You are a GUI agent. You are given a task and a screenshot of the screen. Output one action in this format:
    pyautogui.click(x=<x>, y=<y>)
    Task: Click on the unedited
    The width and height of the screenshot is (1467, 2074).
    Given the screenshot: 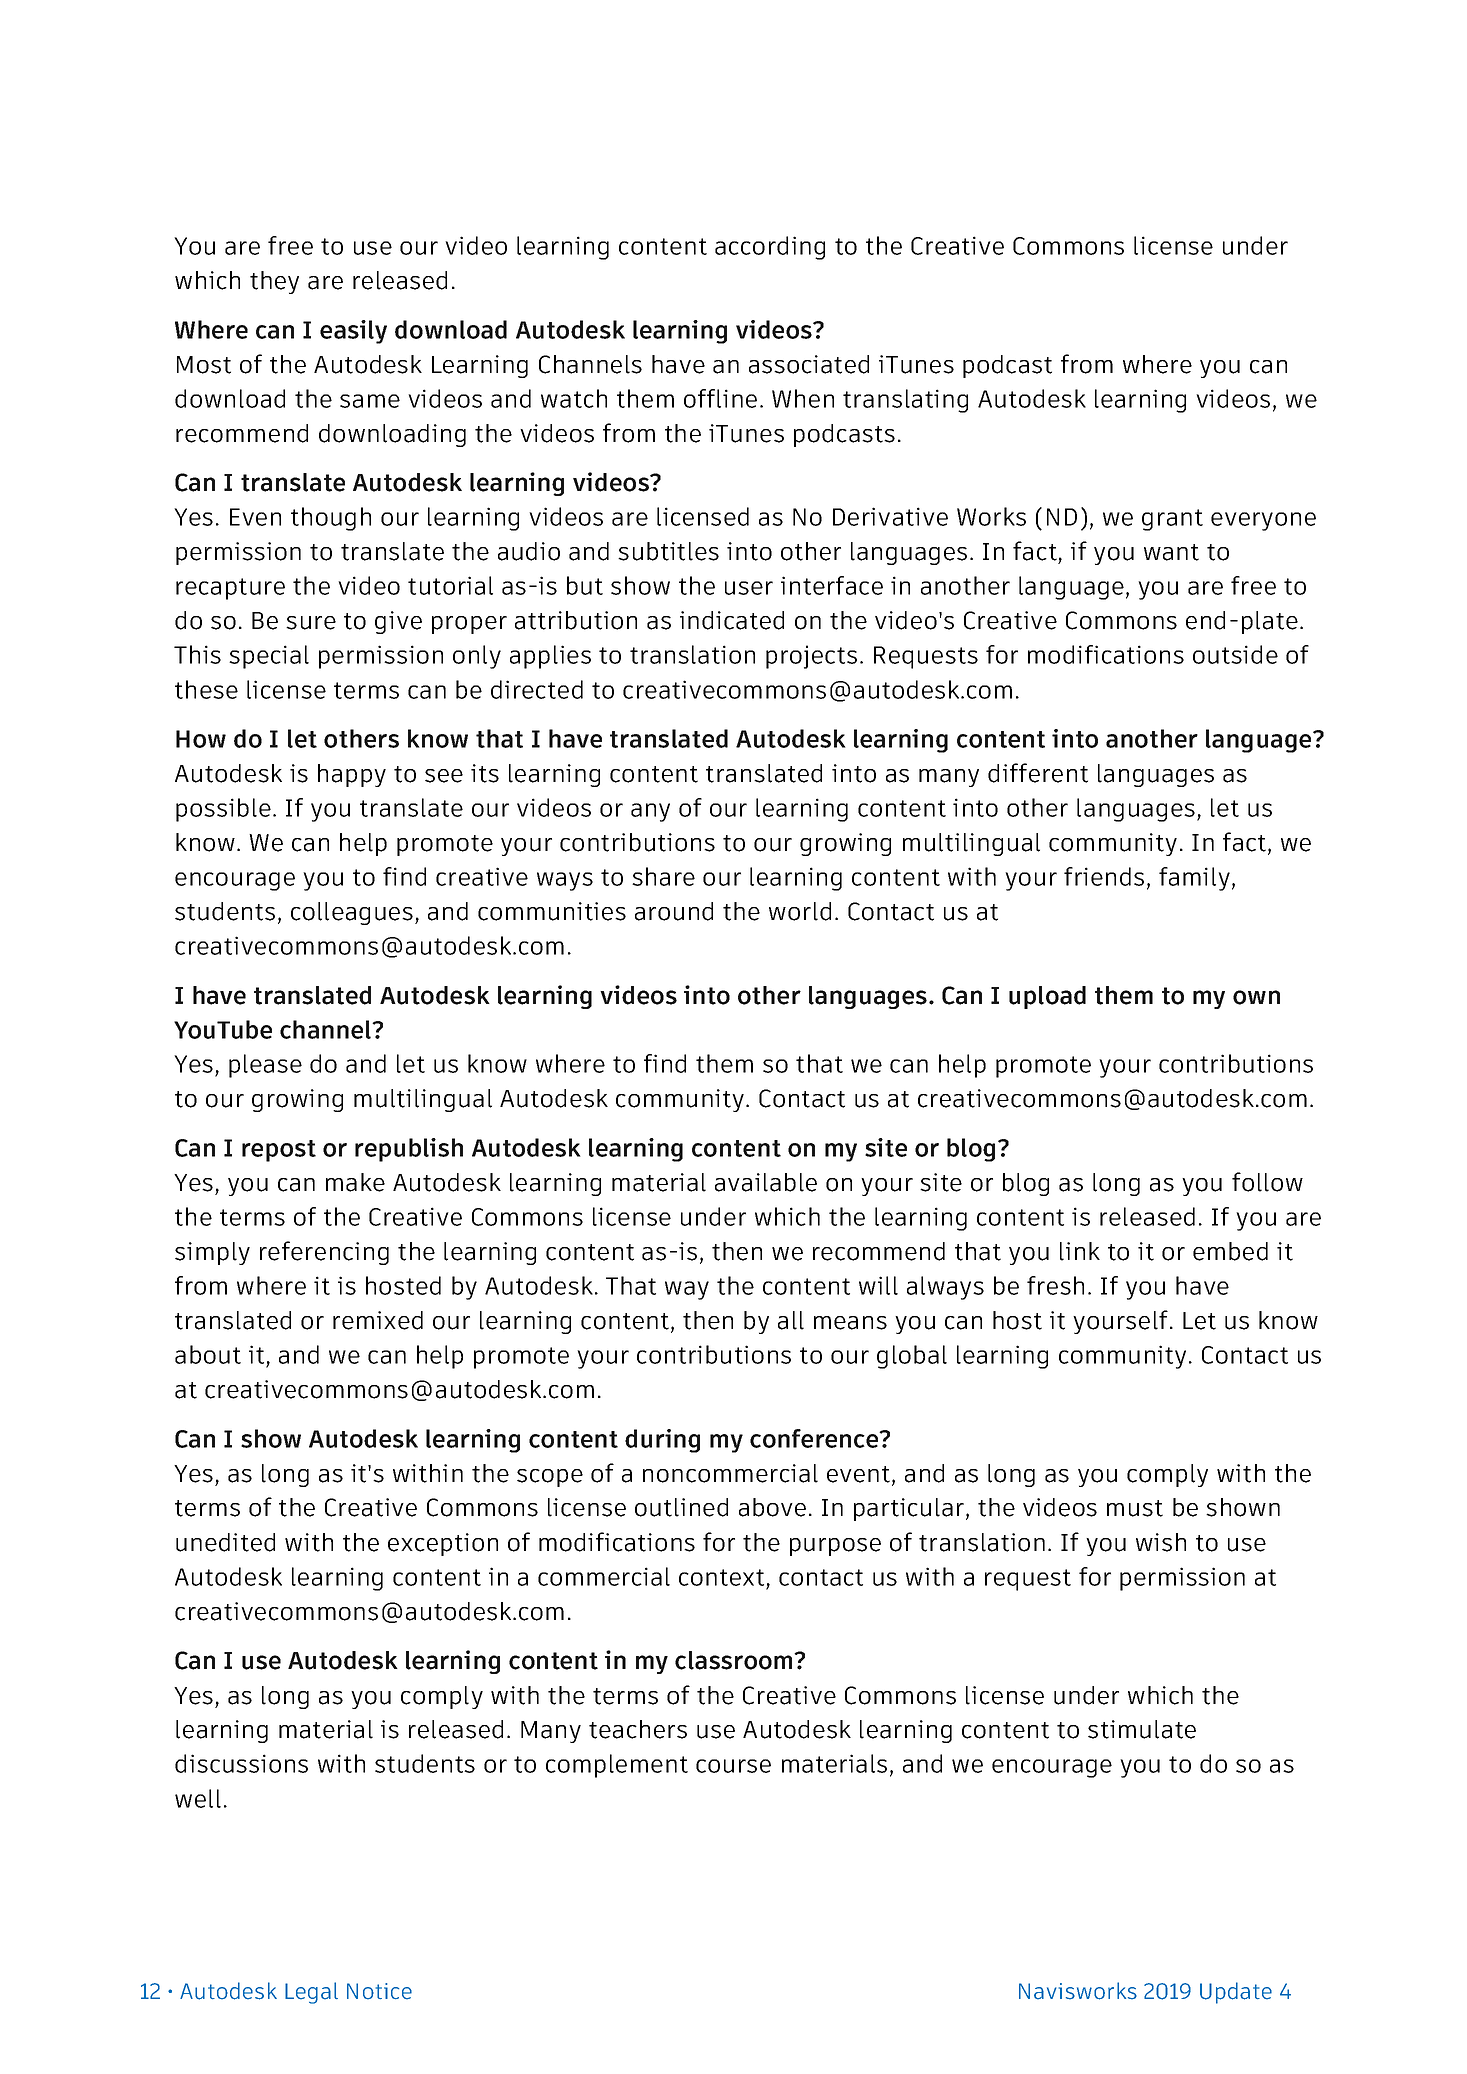 What is the action you would take?
    pyautogui.click(x=225, y=1542)
